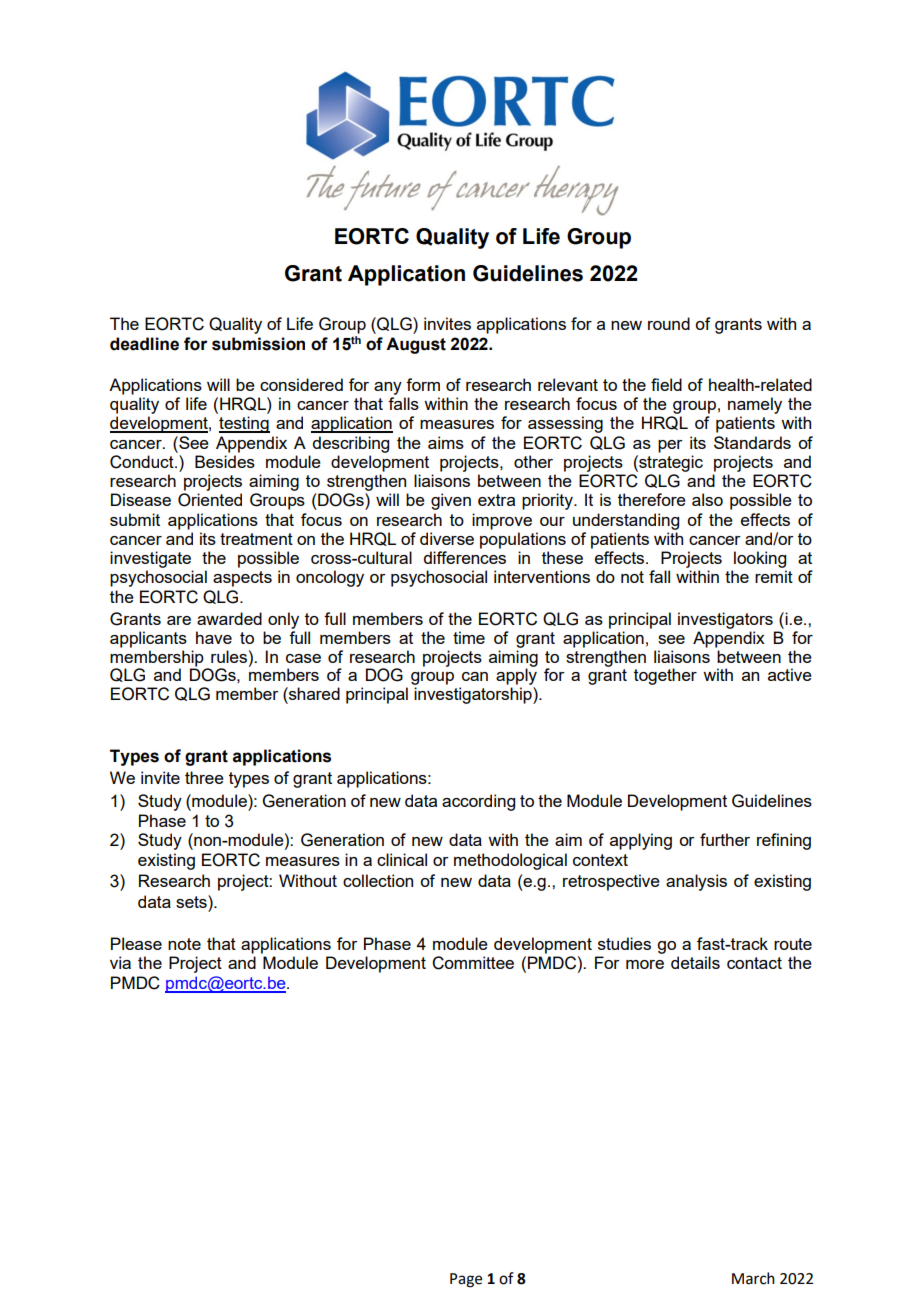 Image resolution: width=924 pixels, height=1308 pixels. What do you see at coordinates (478, 802) in the screenshot?
I see `according` at bounding box center [478, 802].
